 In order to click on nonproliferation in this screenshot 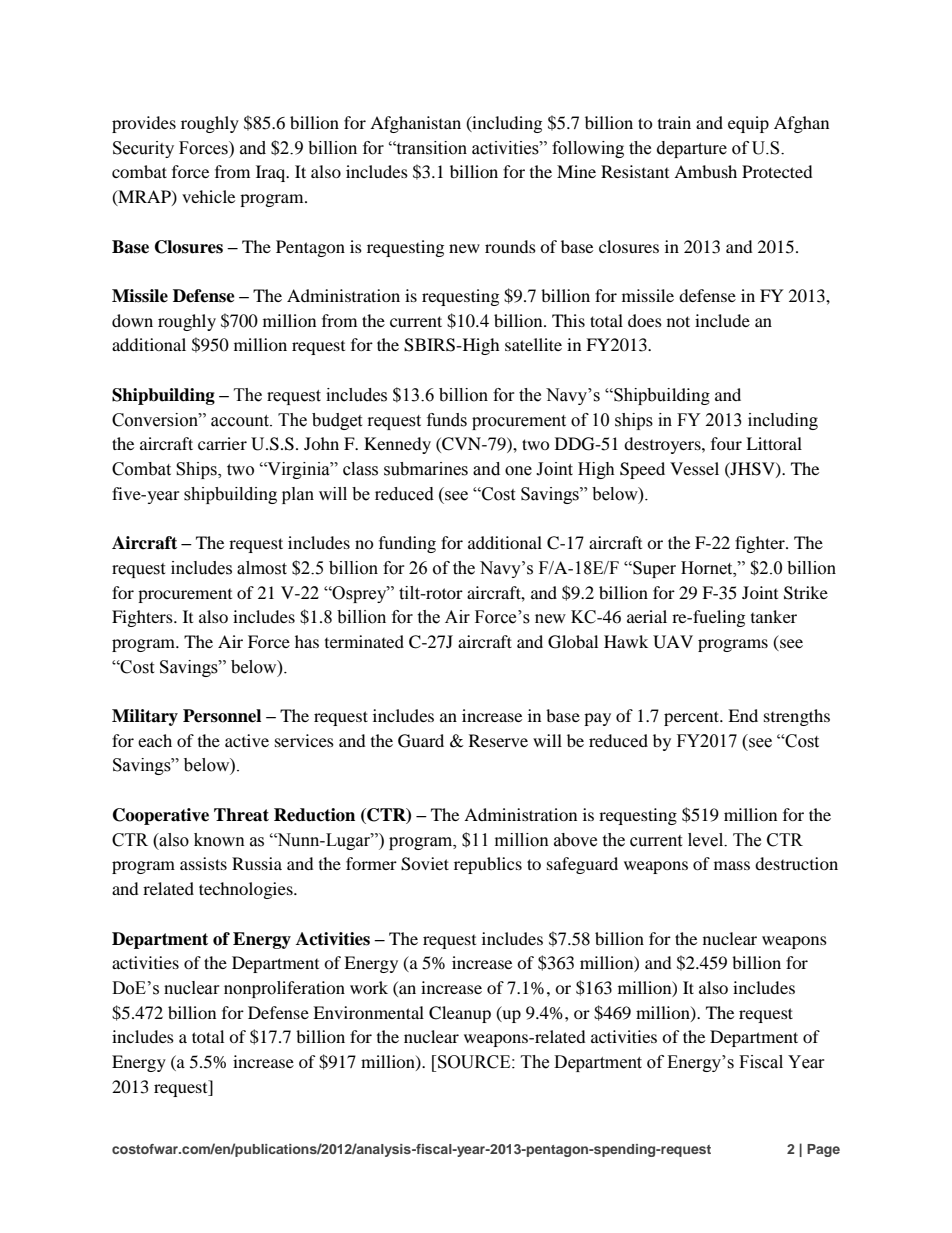, I will do `click(284, 989)`.
